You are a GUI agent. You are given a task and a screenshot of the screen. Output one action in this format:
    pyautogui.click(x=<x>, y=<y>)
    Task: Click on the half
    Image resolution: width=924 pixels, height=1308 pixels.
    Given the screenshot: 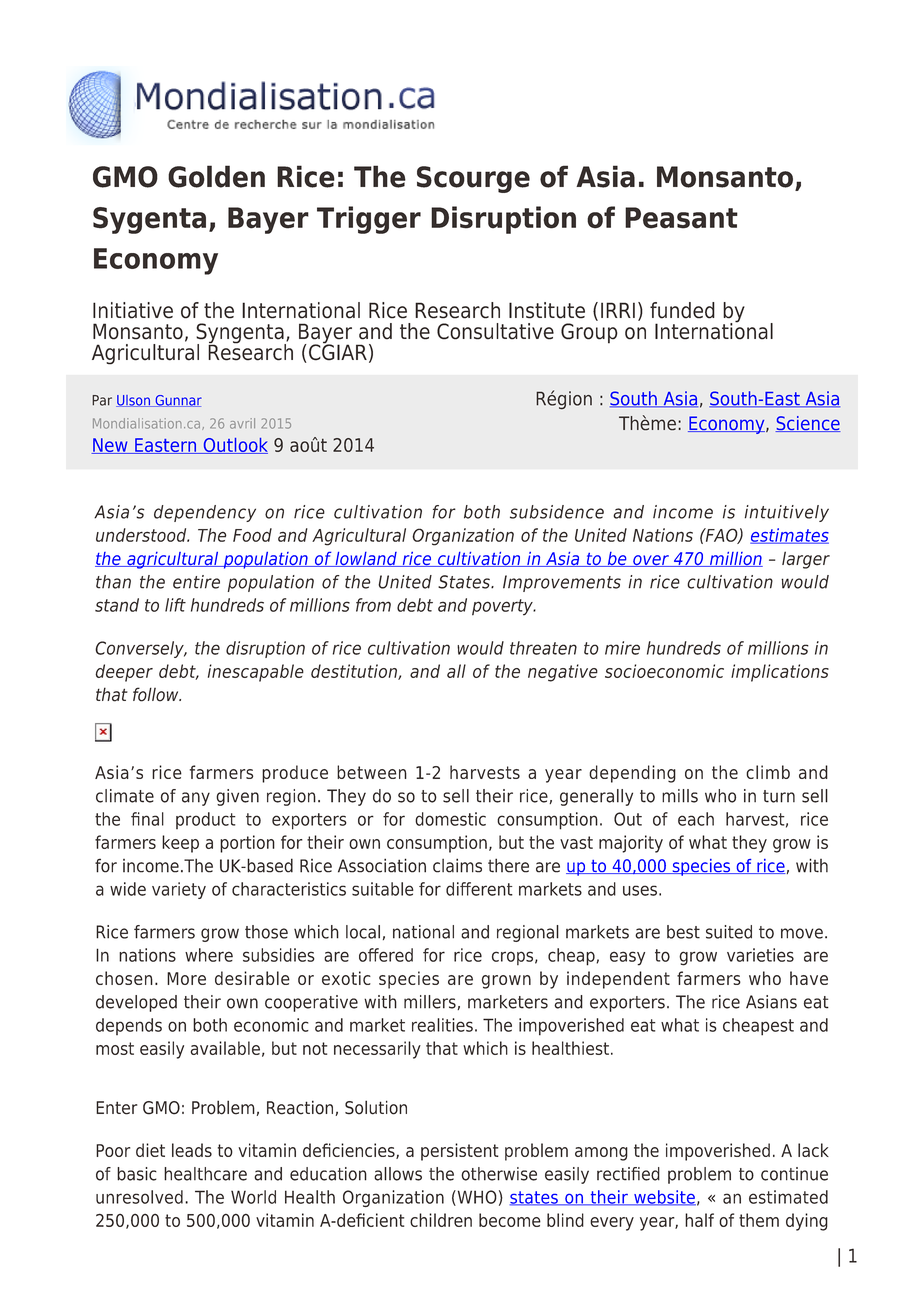 What is the action you would take?
    pyautogui.click(x=699, y=1220)
